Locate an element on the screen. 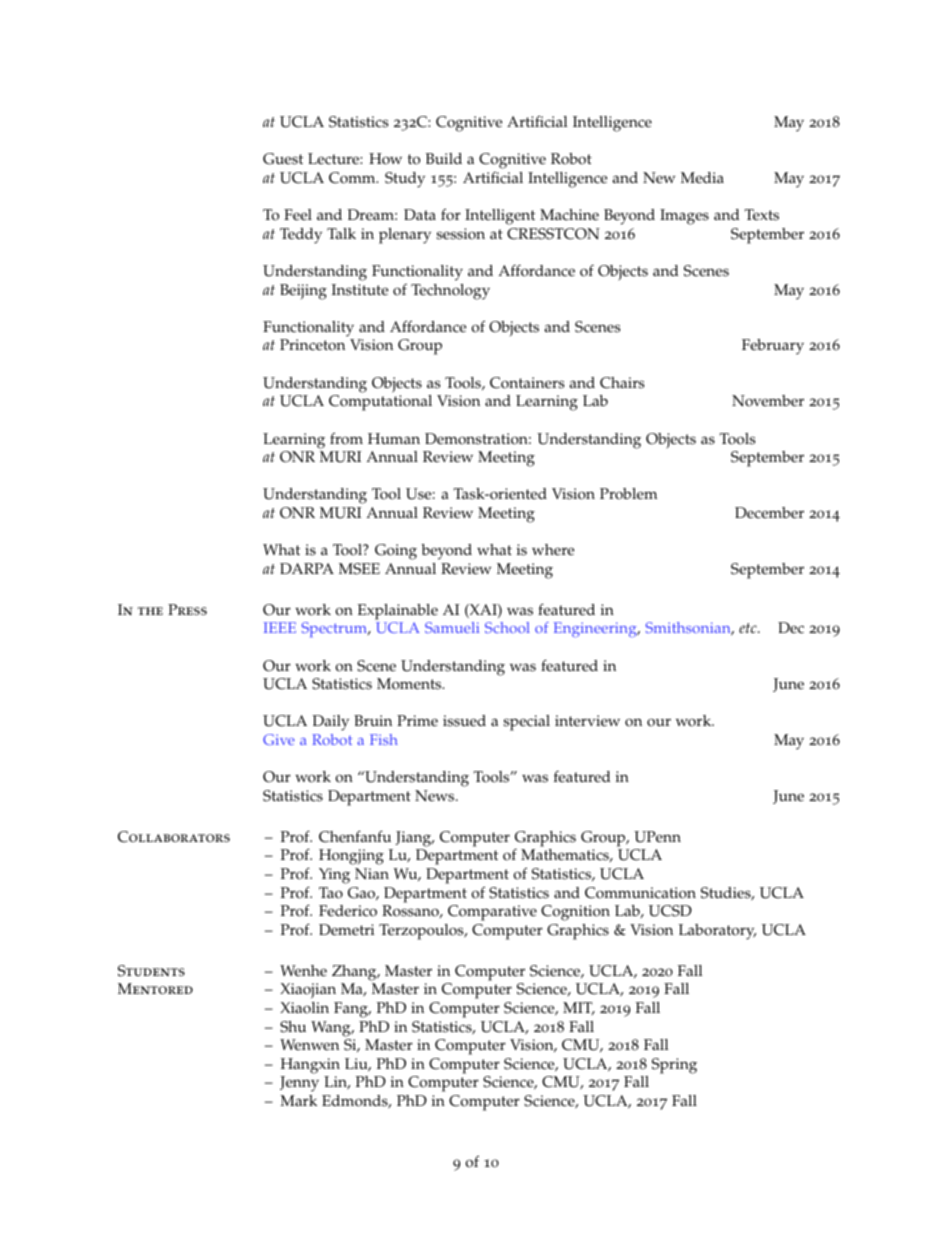 The image size is (952, 1233). Jiang is located at coordinates (415, 839).
